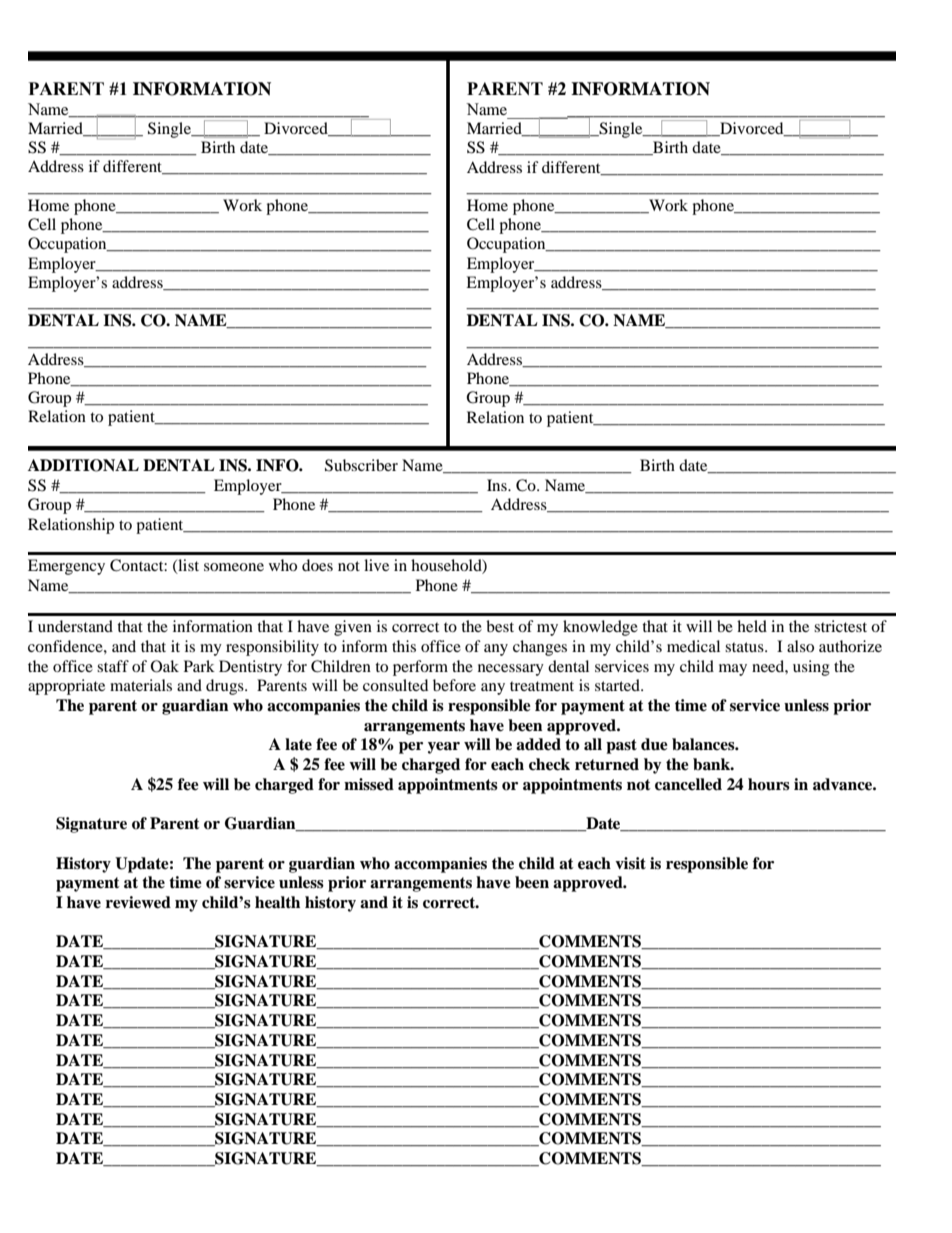 The image size is (952, 1233). What do you see at coordinates (361, 465) in the page?
I see `Subscriber` at bounding box center [361, 465].
